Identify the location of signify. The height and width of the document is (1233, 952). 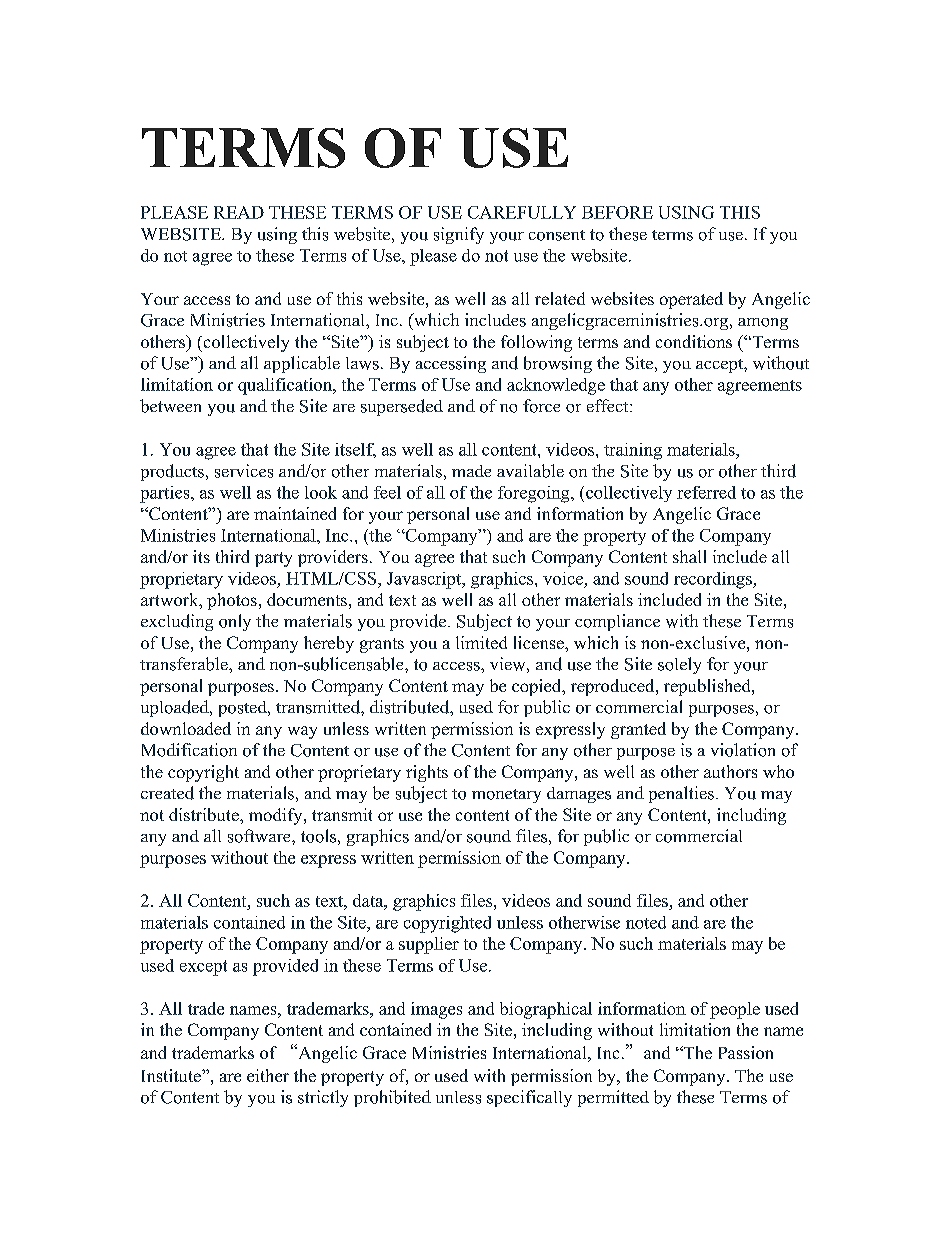
(459, 235).
